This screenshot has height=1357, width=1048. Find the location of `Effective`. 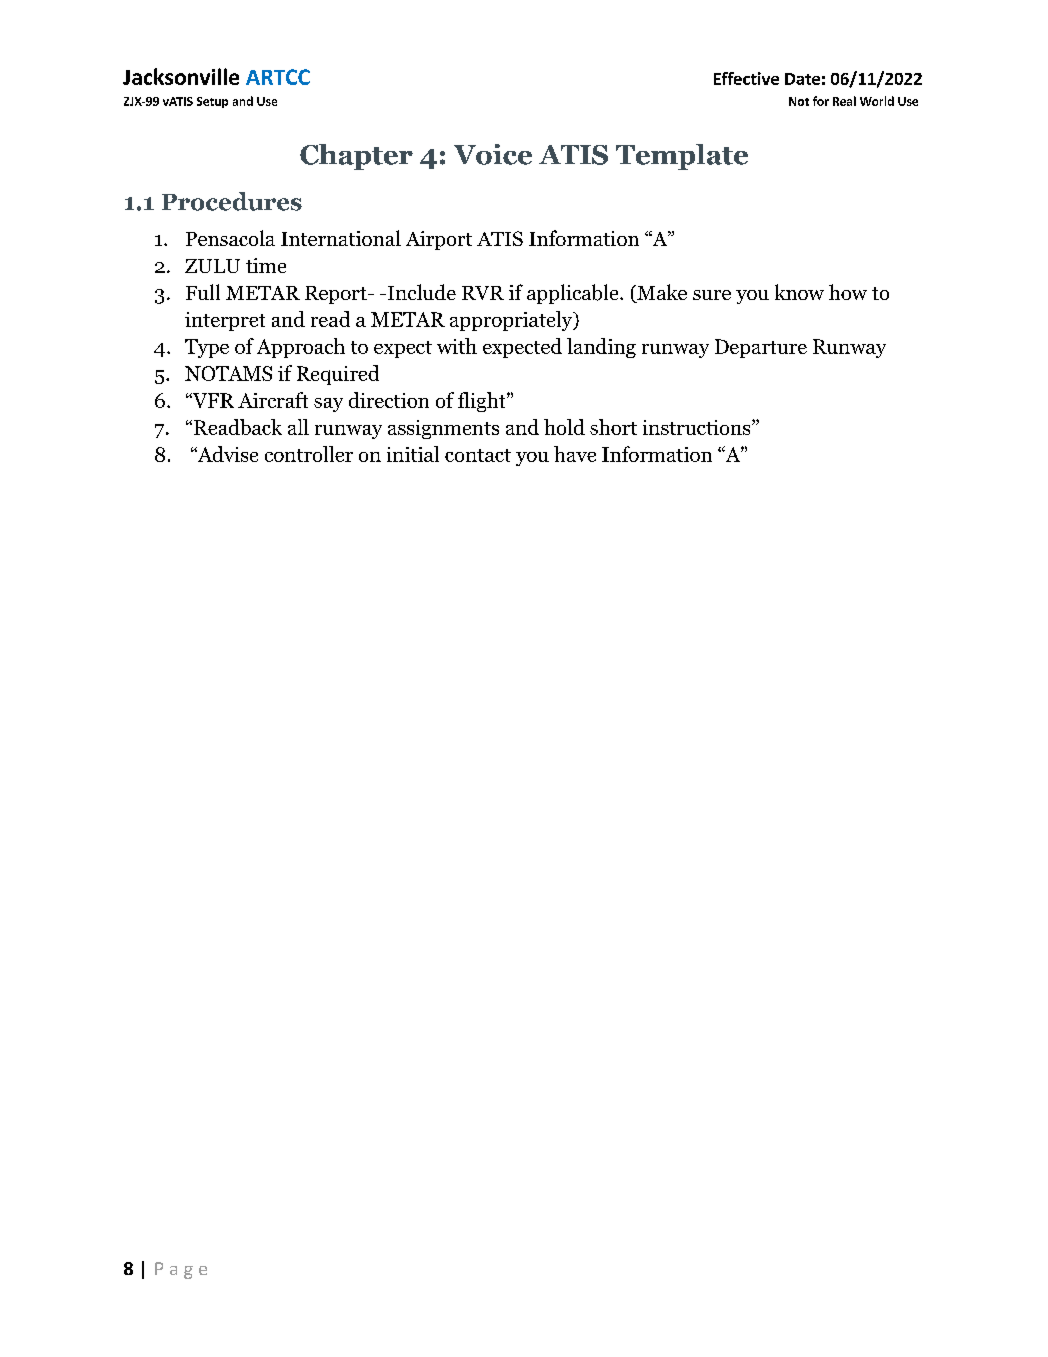

Effective is located at coordinates (746, 78).
